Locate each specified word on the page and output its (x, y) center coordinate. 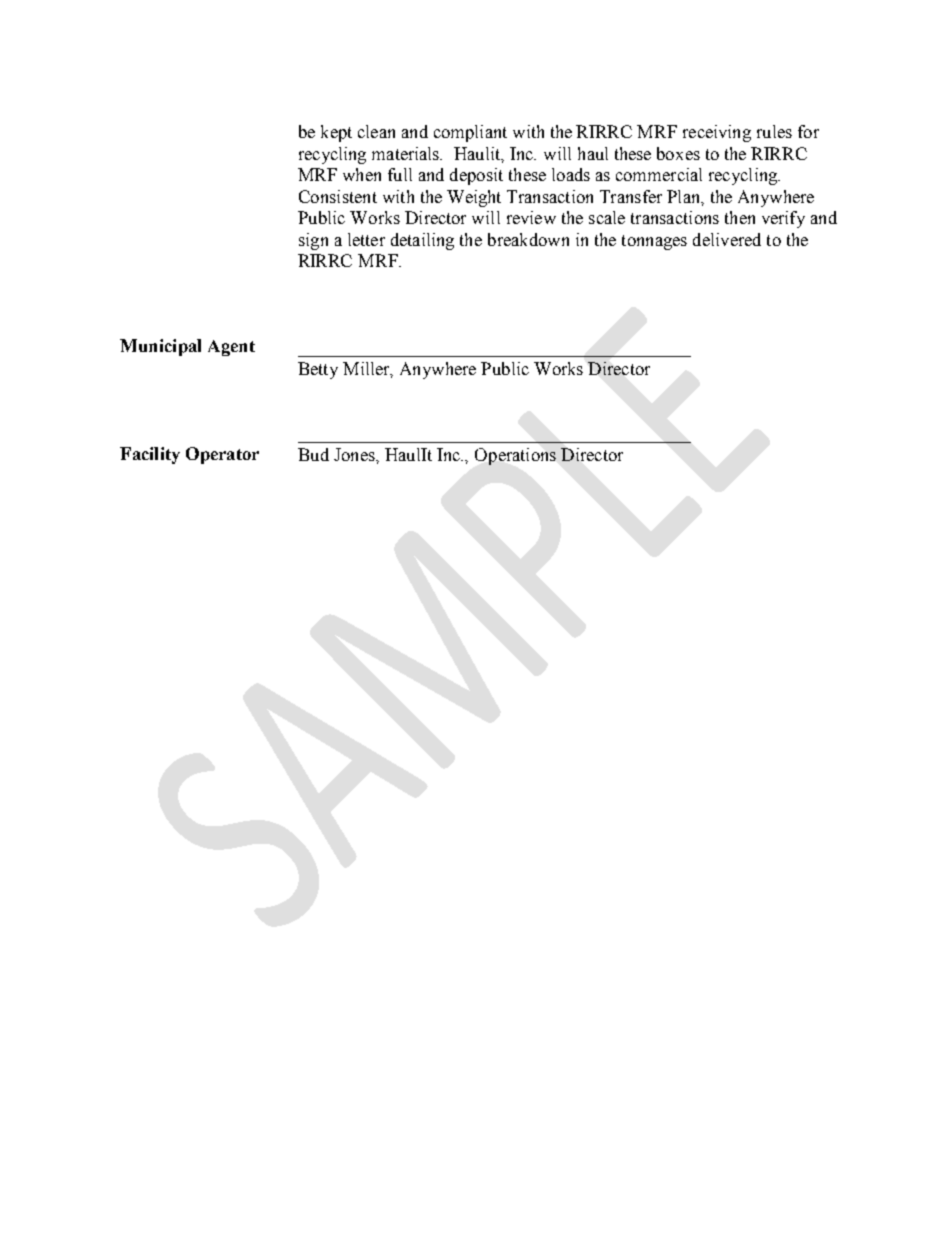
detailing (422, 241)
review (531, 217)
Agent (231, 348)
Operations (515, 456)
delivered (727, 239)
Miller (367, 369)
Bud (313, 454)
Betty (318, 370)
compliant (470, 133)
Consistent (338, 196)
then (740, 217)
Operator (222, 455)
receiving (717, 133)
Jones (355, 454)
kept (336, 133)
